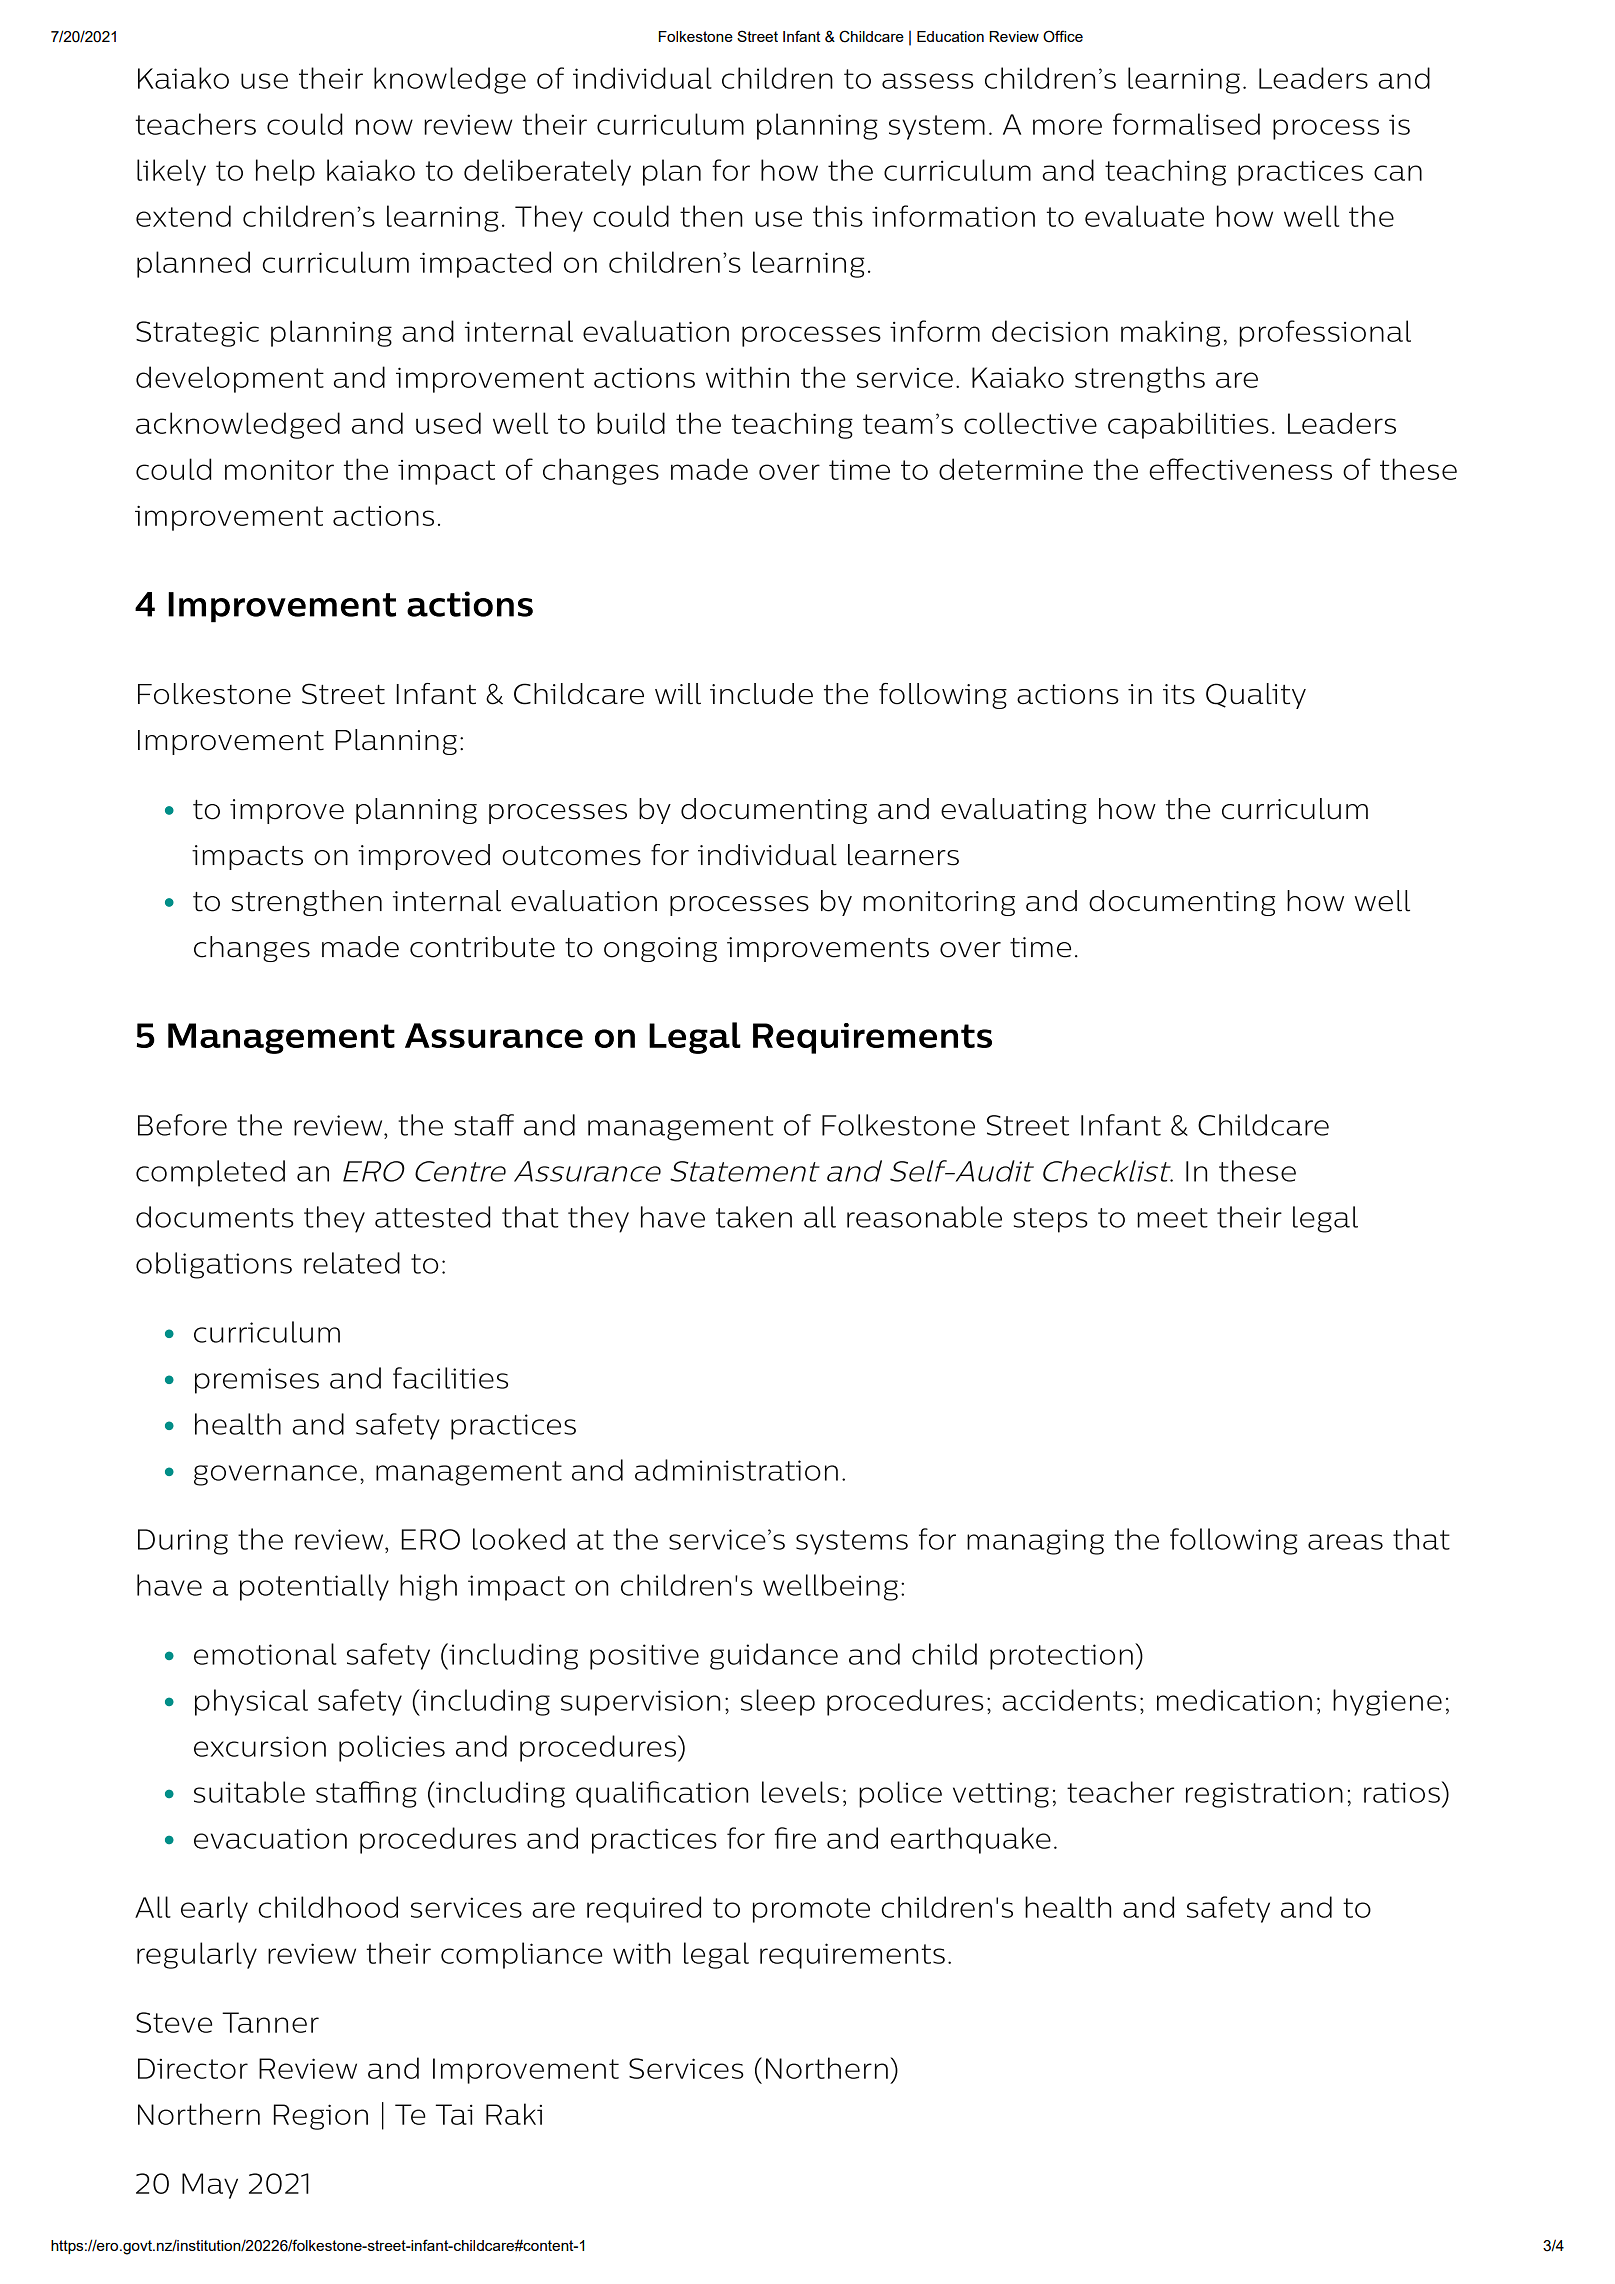 This document has height=2284, width=1615. Describe the element at coordinates (285, 172) in the document. I see `help` at that location.
